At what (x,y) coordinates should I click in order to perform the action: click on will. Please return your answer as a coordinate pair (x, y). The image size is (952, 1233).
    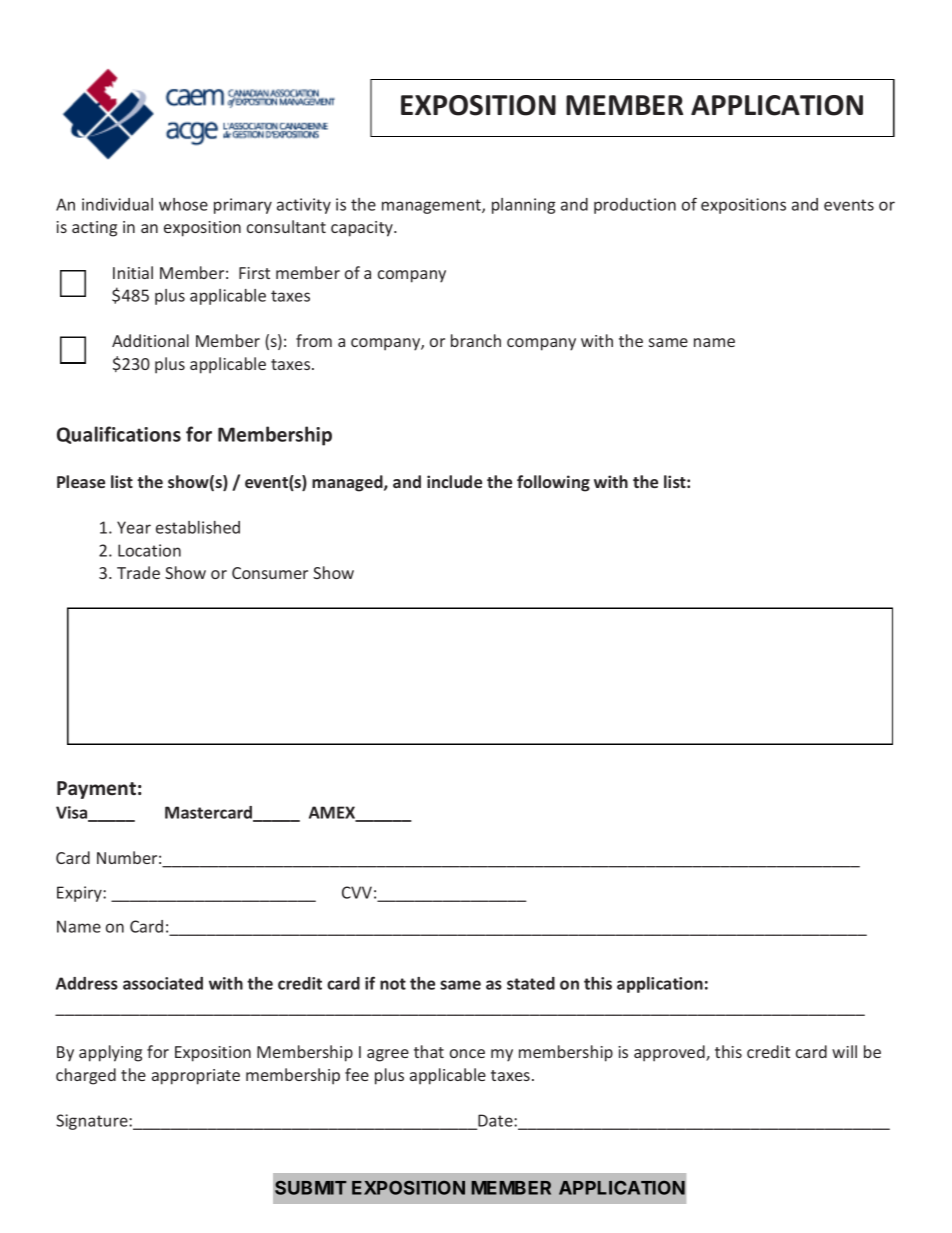
    Looking at the image, I should click on (844, 1051).
